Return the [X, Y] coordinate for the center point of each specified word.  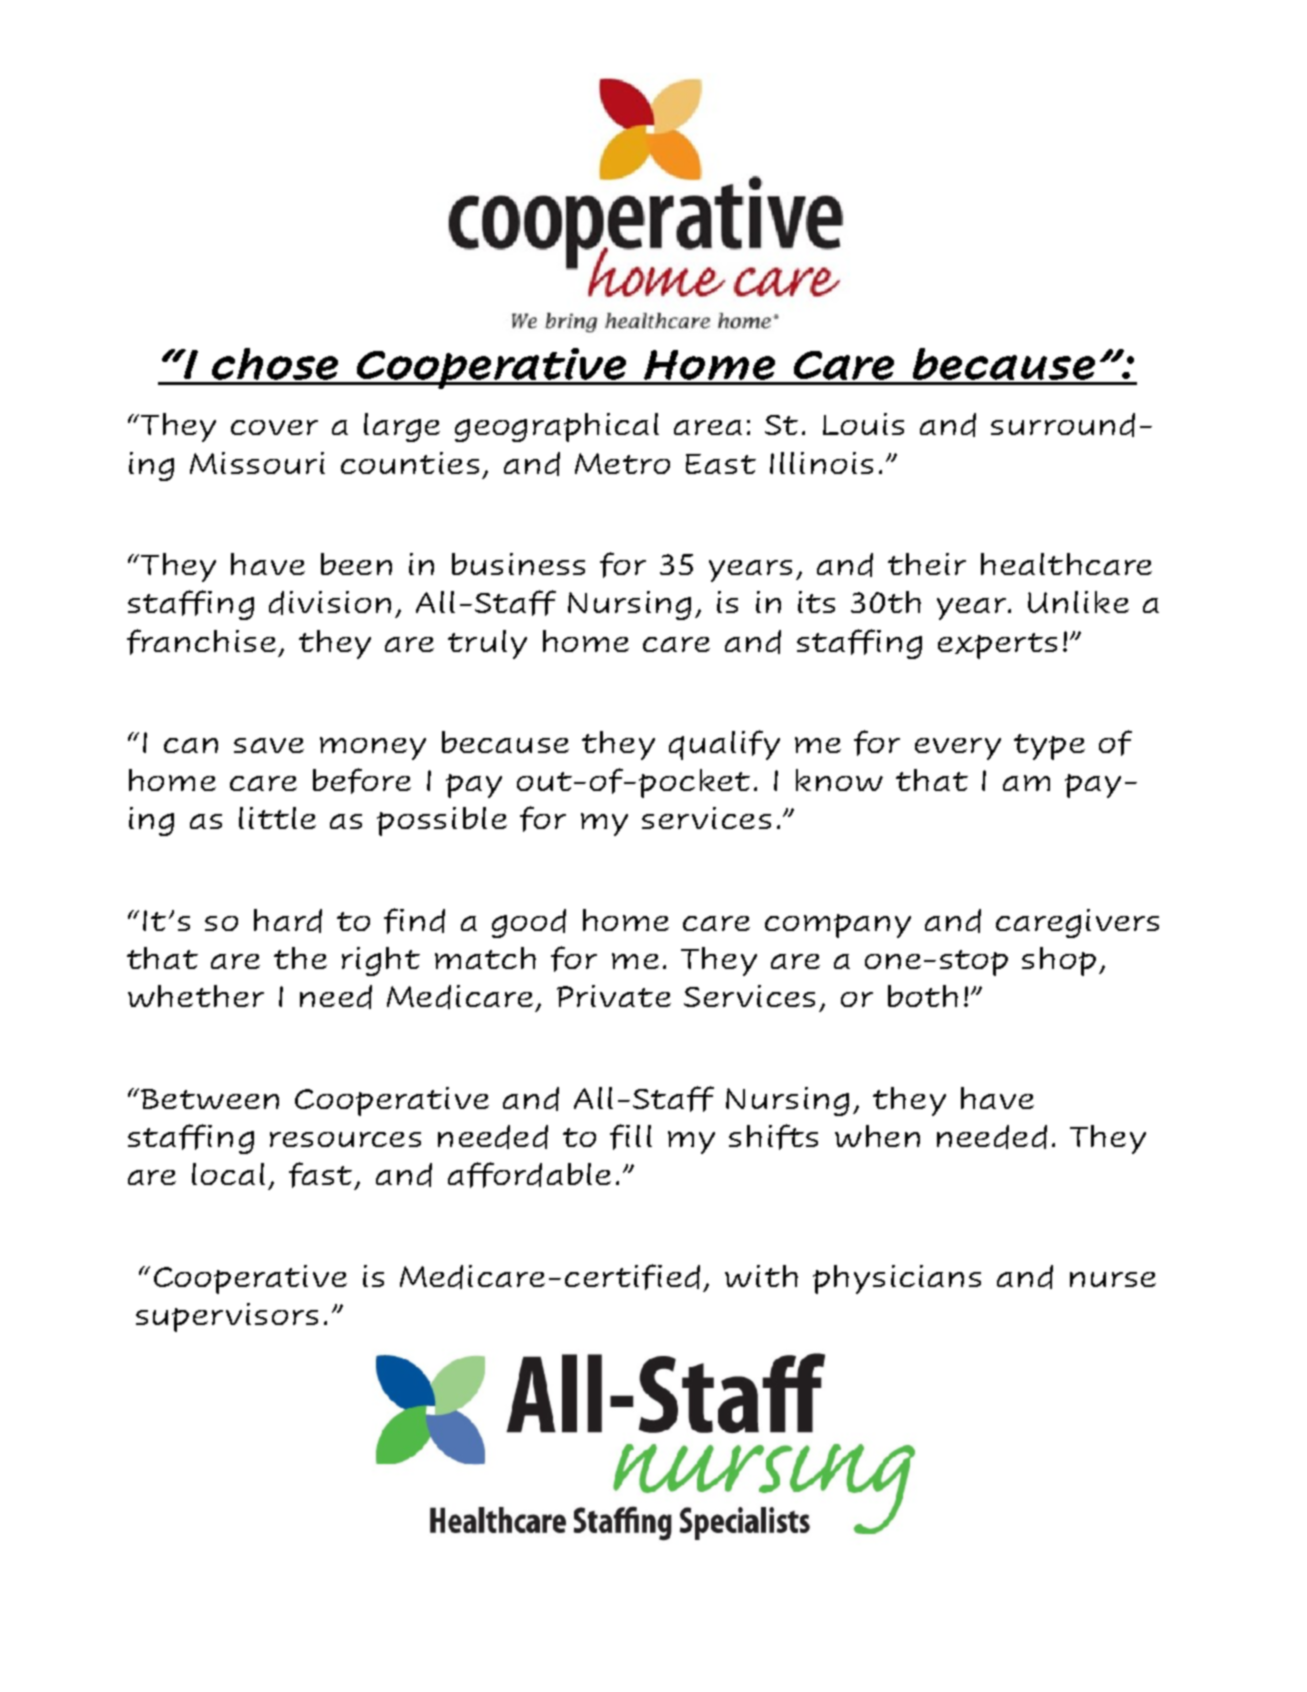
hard [288, 921]
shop [1059, 961]
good [529, 923]
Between [210, 1099]
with [761, 1276]
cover [274, 427]
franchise [201, 642]
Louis [863, 424]
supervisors [227, 1317]
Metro [622, 463]
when [877, 1136]
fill [631, 1137]
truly [487, 644]
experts [997, 646]
